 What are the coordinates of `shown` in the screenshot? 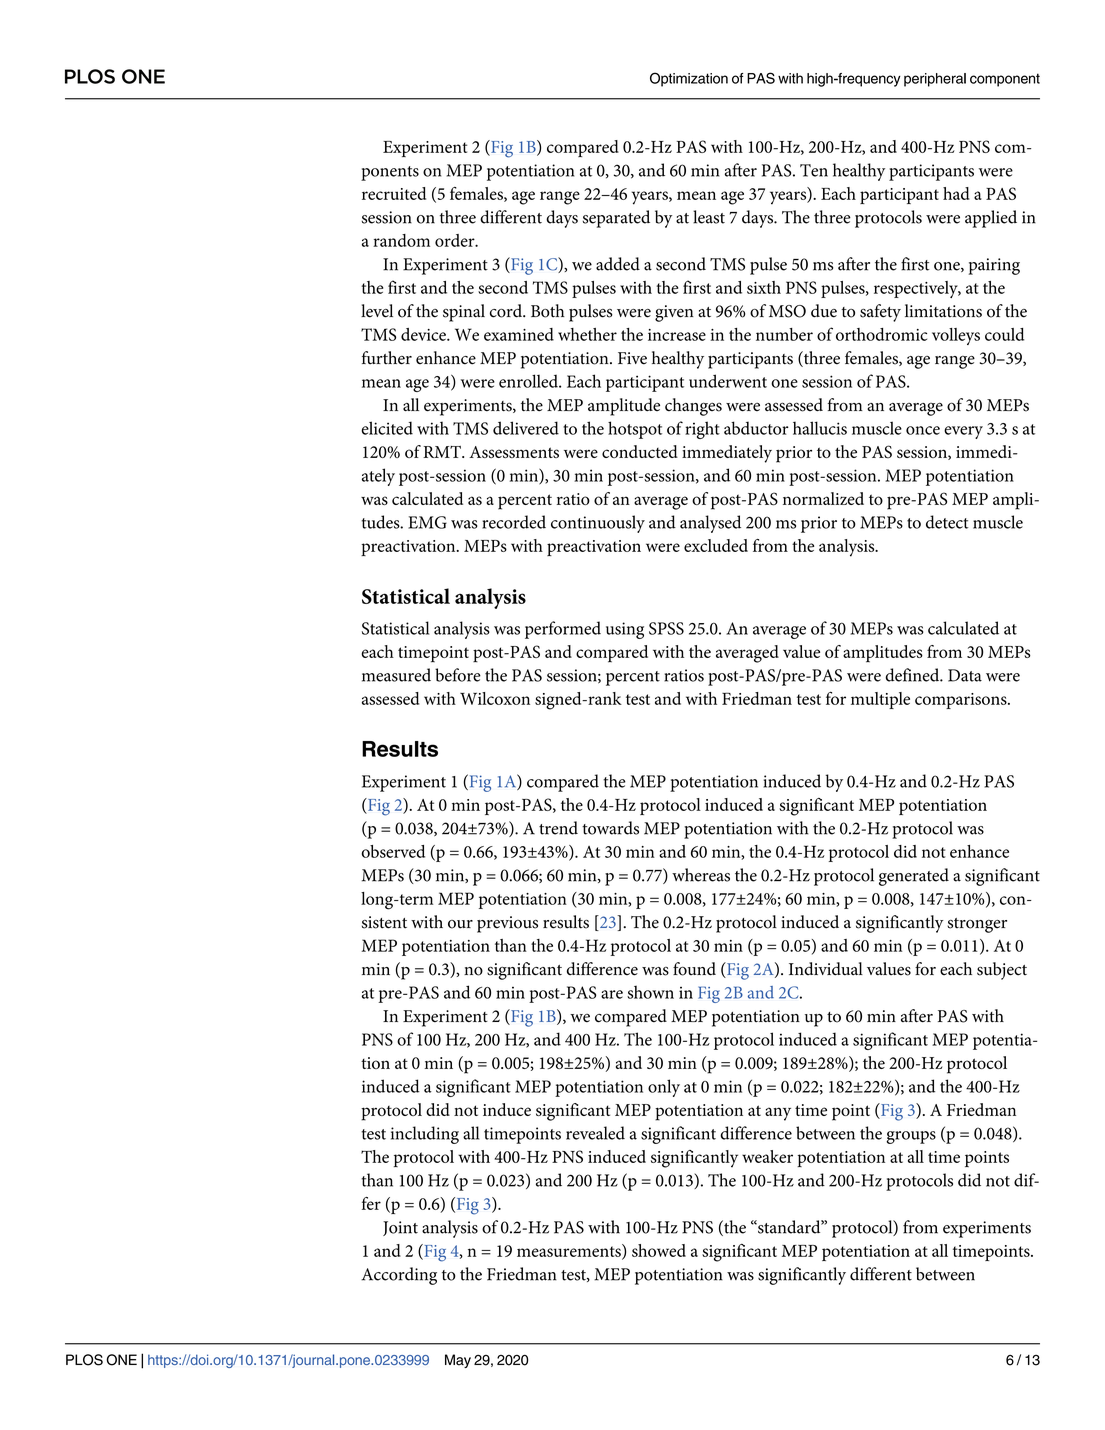 It's located at (650, 992).
